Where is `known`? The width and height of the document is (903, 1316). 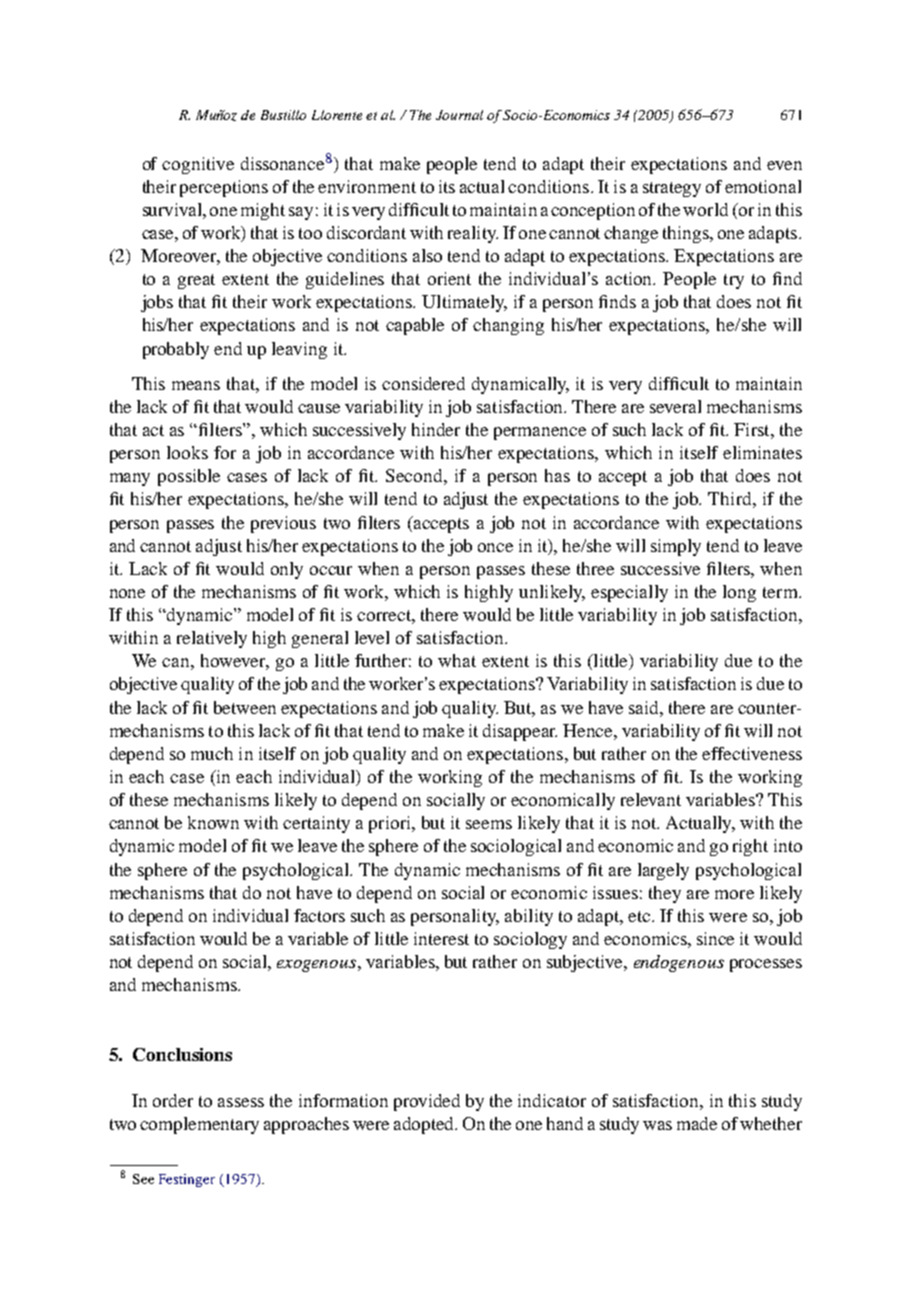
known is located at coordinates (213, 822).
